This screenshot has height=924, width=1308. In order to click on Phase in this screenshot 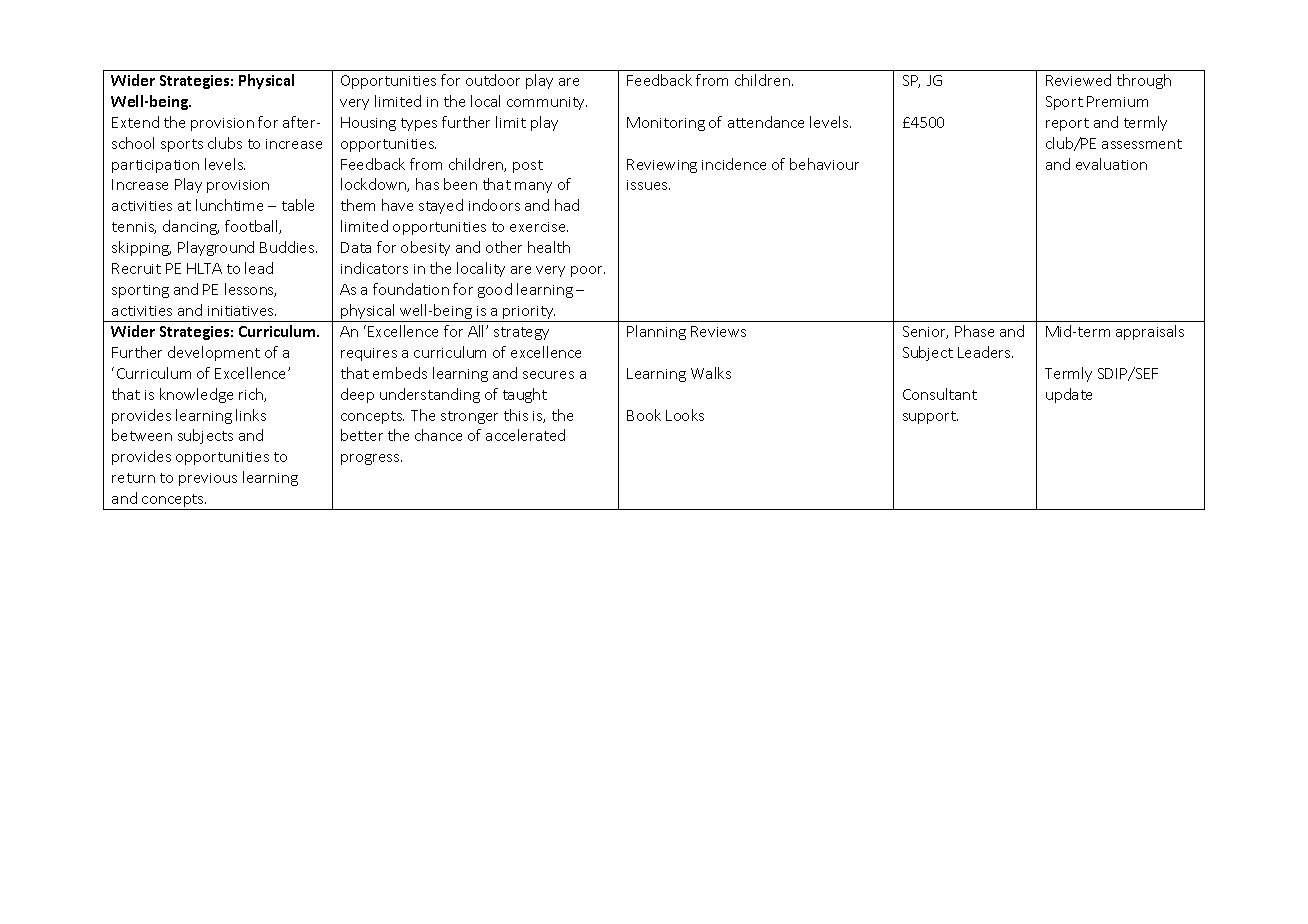, I will do `click(974, 331)`.
